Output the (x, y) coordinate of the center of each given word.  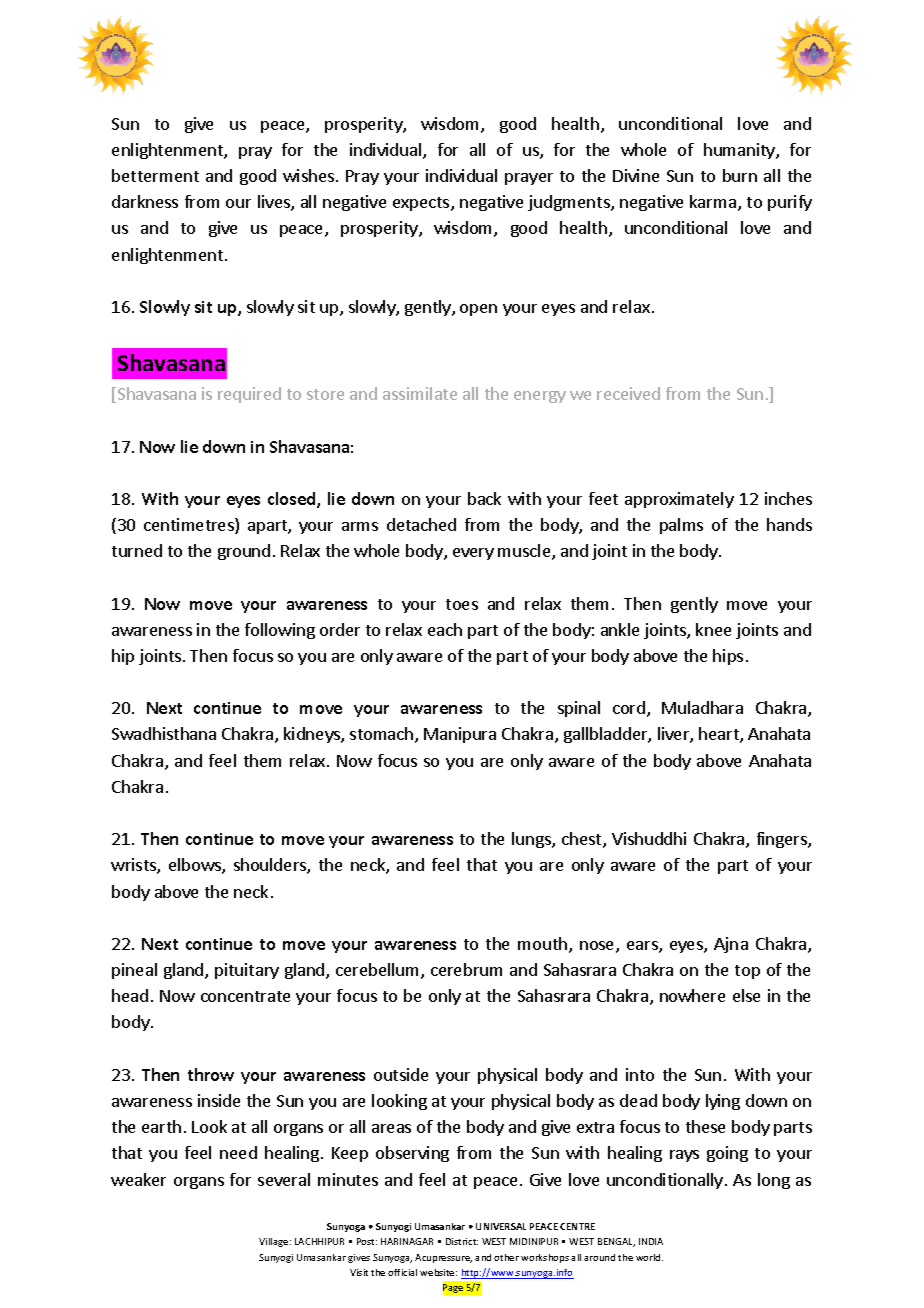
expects (422, 204)
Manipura (460, 735)
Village (275, 1242)
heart (720, 735)
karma (713, 201)
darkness (145, 201)
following (280, 631)
